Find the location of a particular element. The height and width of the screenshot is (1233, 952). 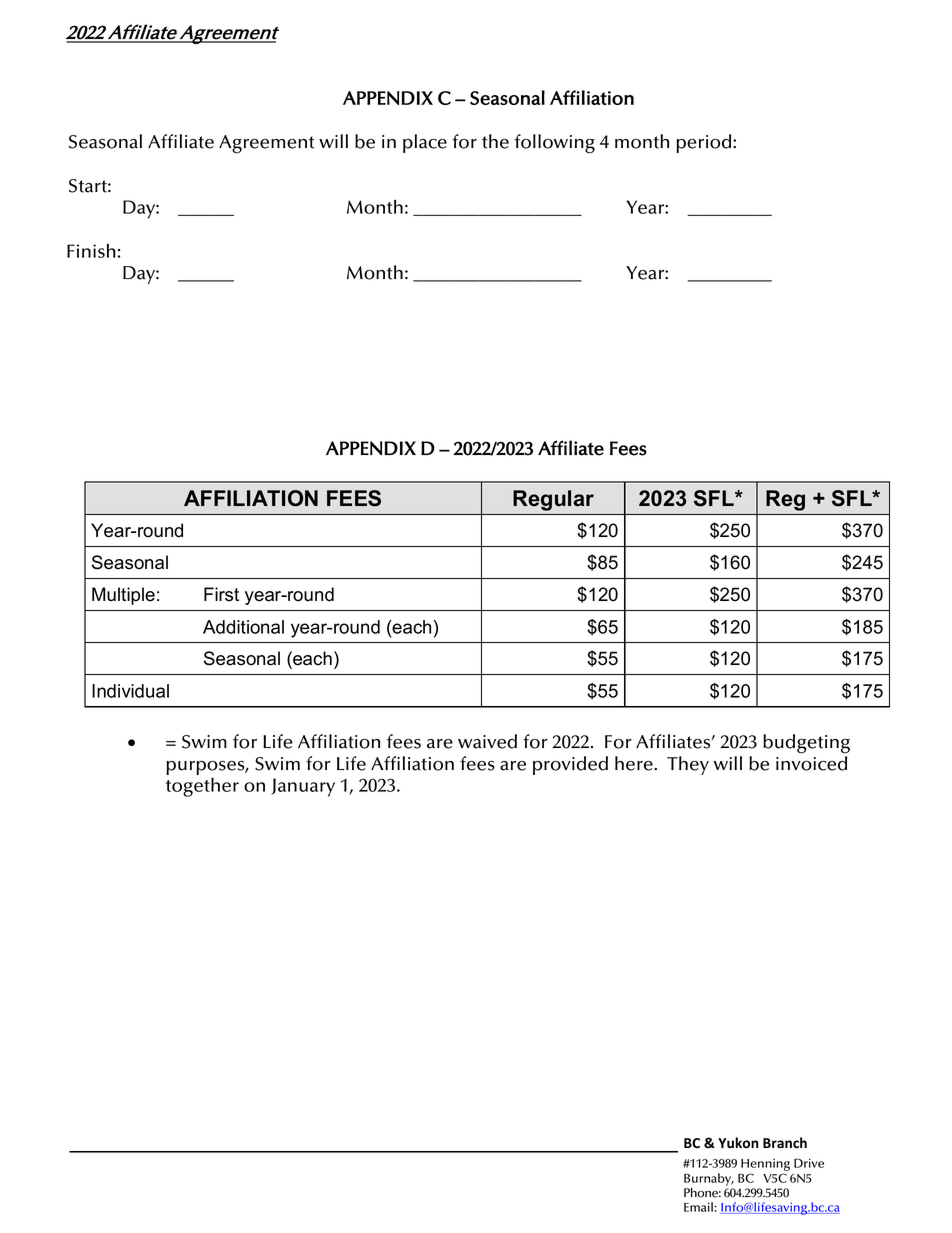

budgeting is located at coordinates (806, 744).
